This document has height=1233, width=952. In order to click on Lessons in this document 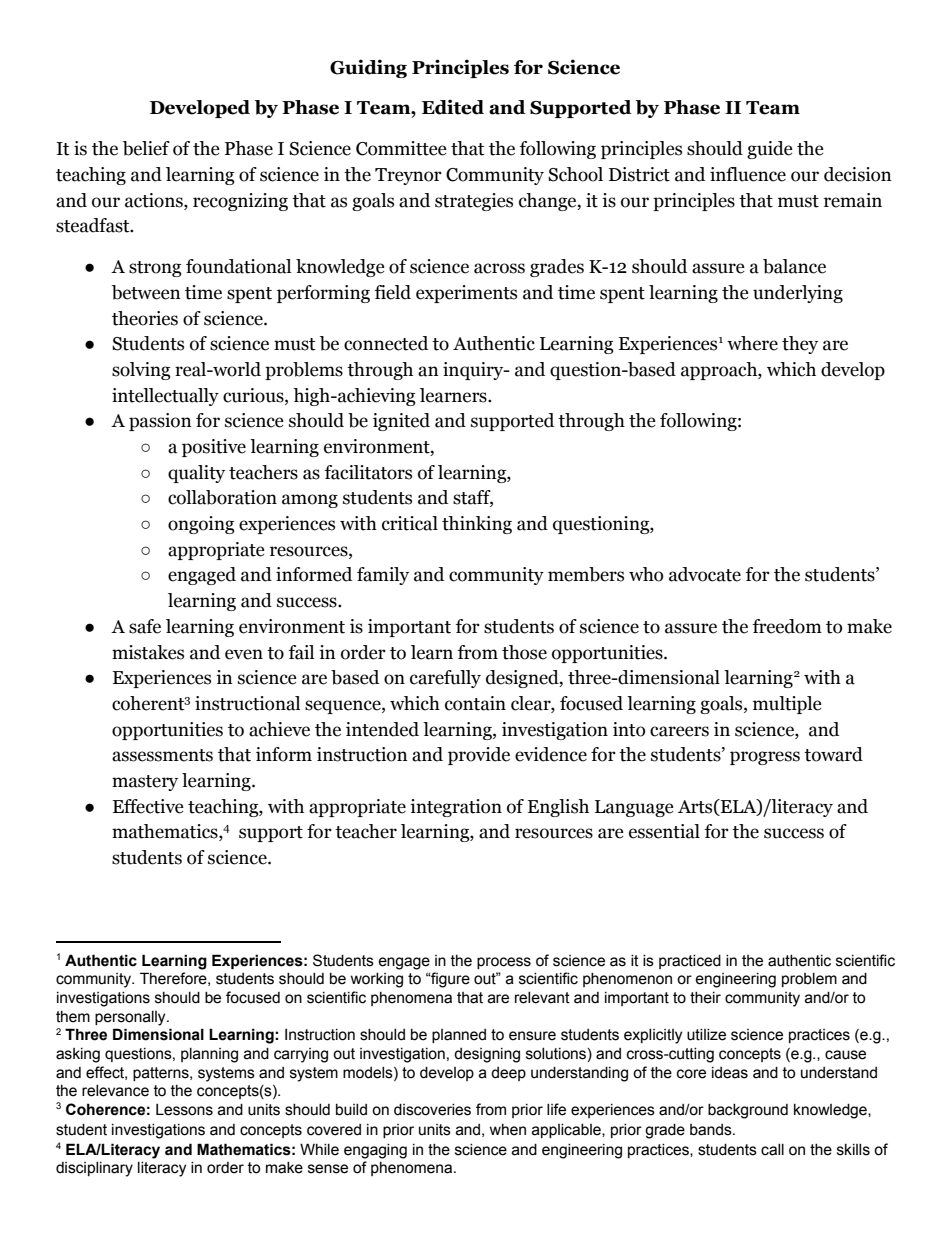, I will do `click(184, 1110)`.
